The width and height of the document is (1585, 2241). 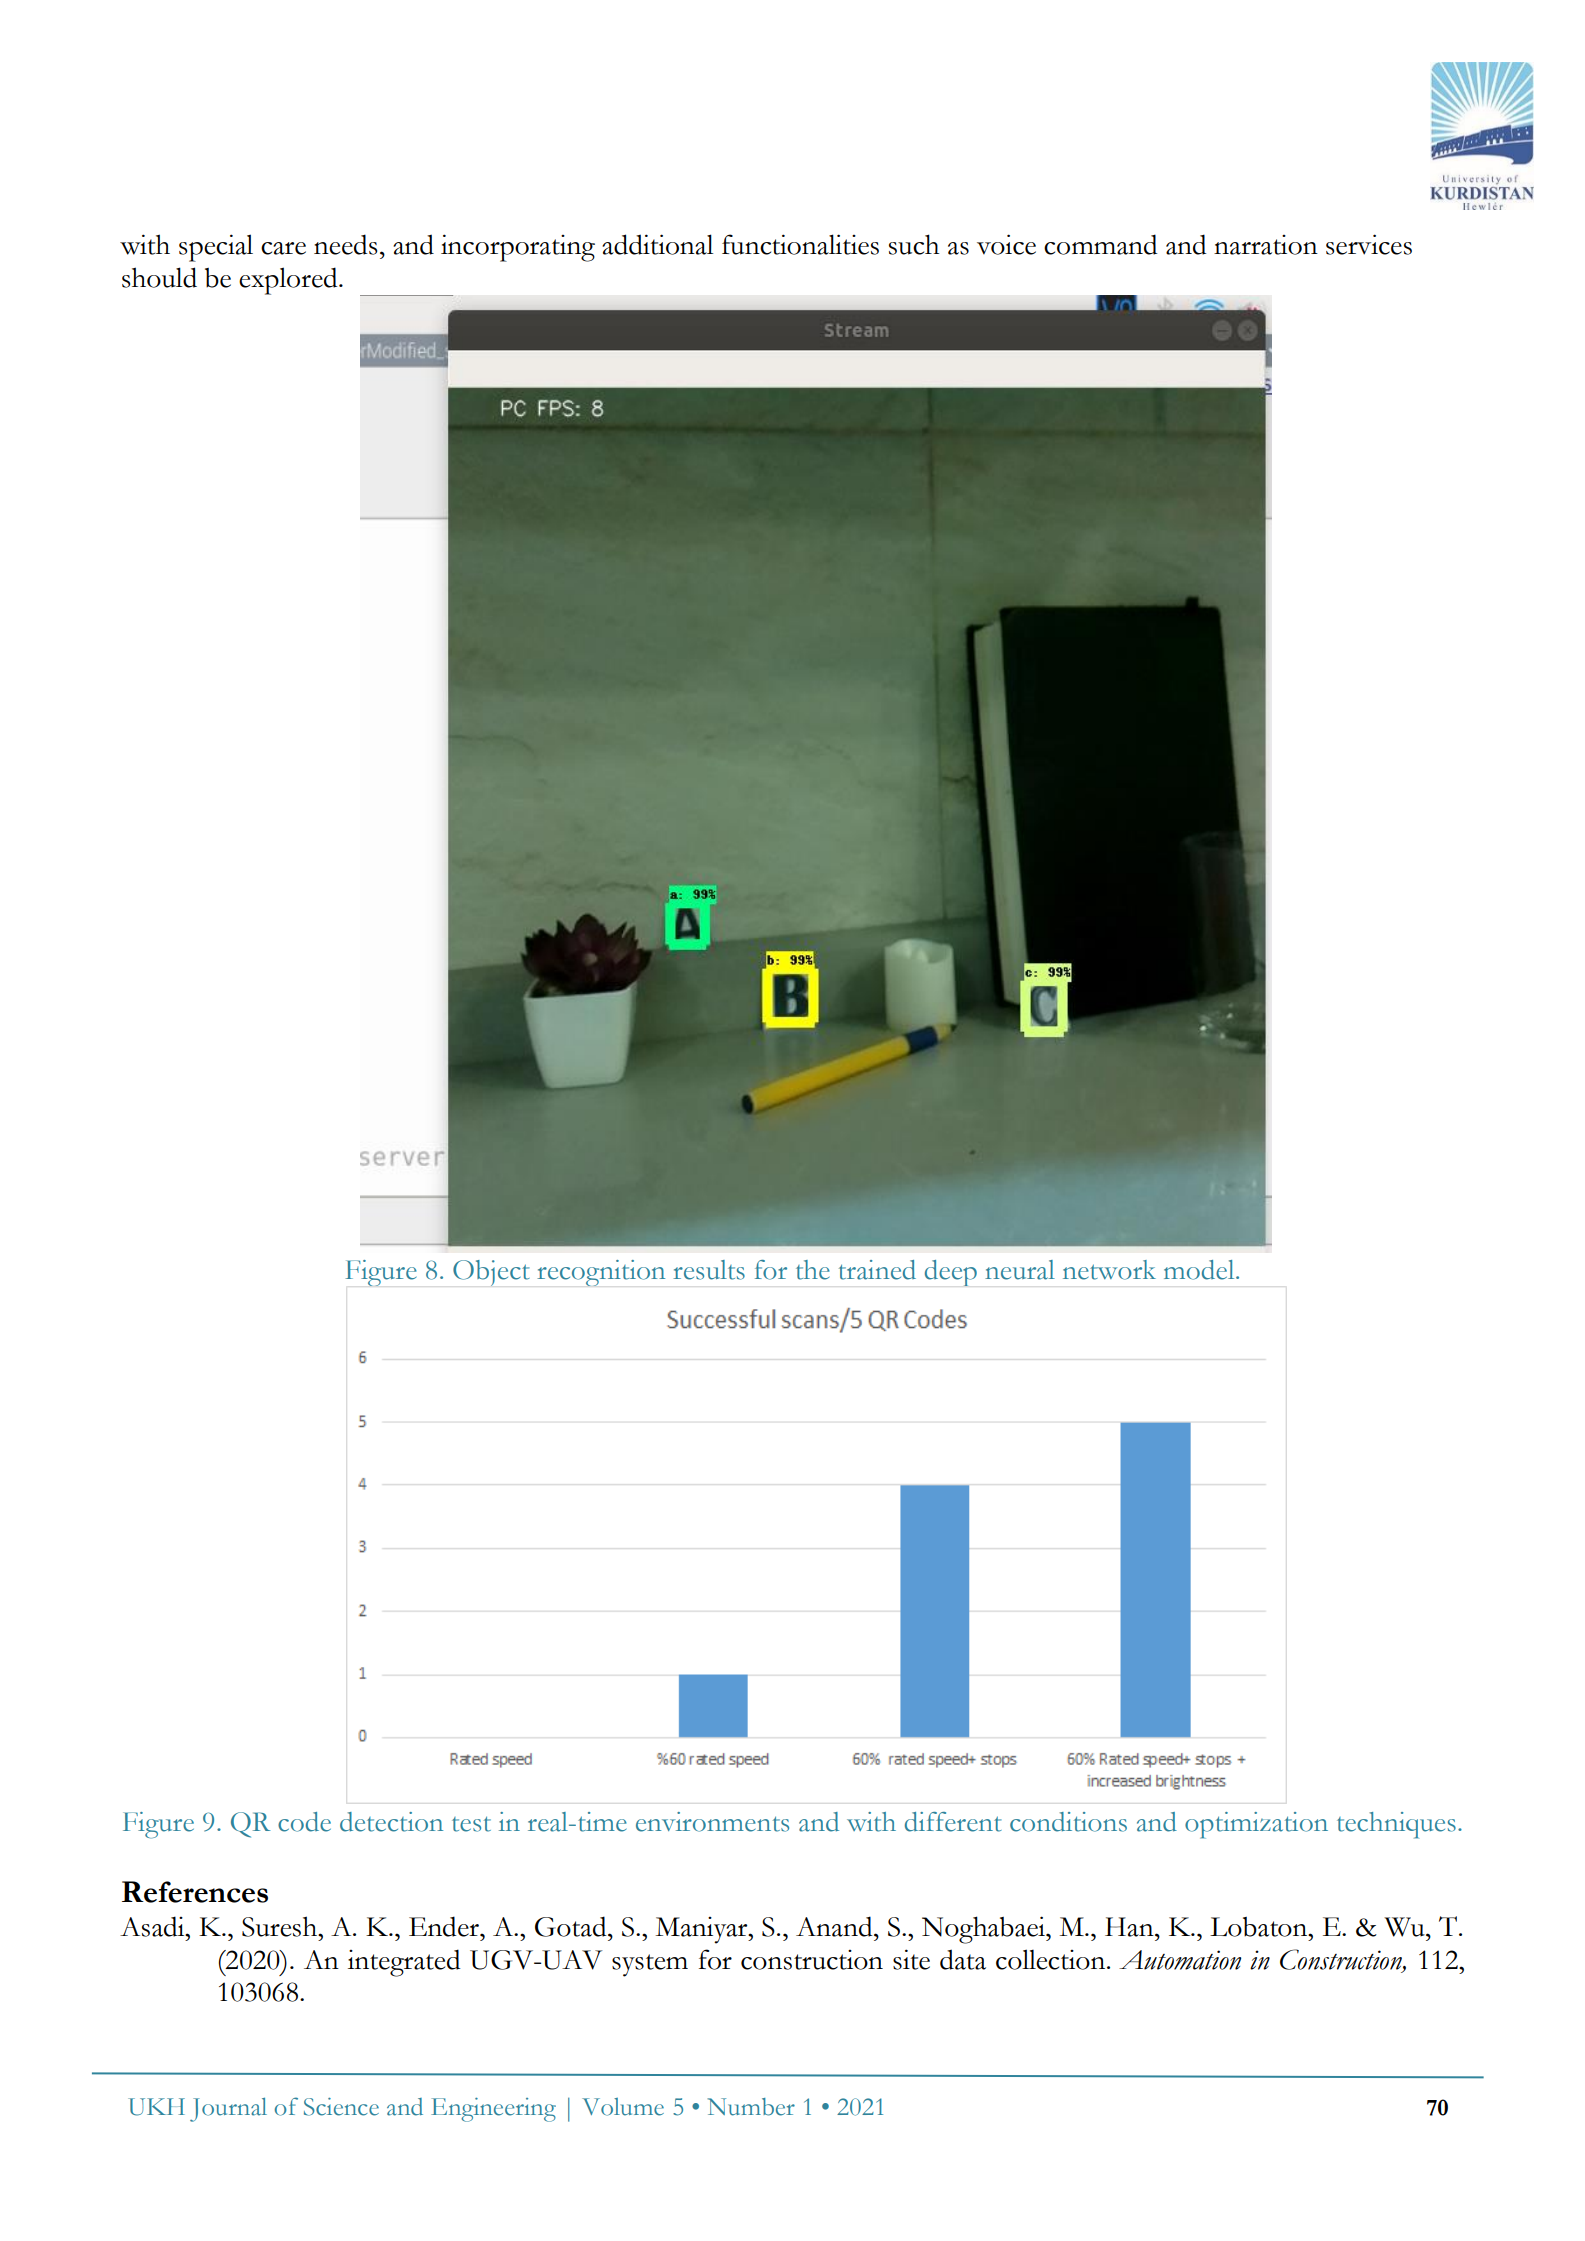 What do you see at coordinates (1180, 1960) in the document?
I see `Automation` at bounding box center [1180, 1960].
